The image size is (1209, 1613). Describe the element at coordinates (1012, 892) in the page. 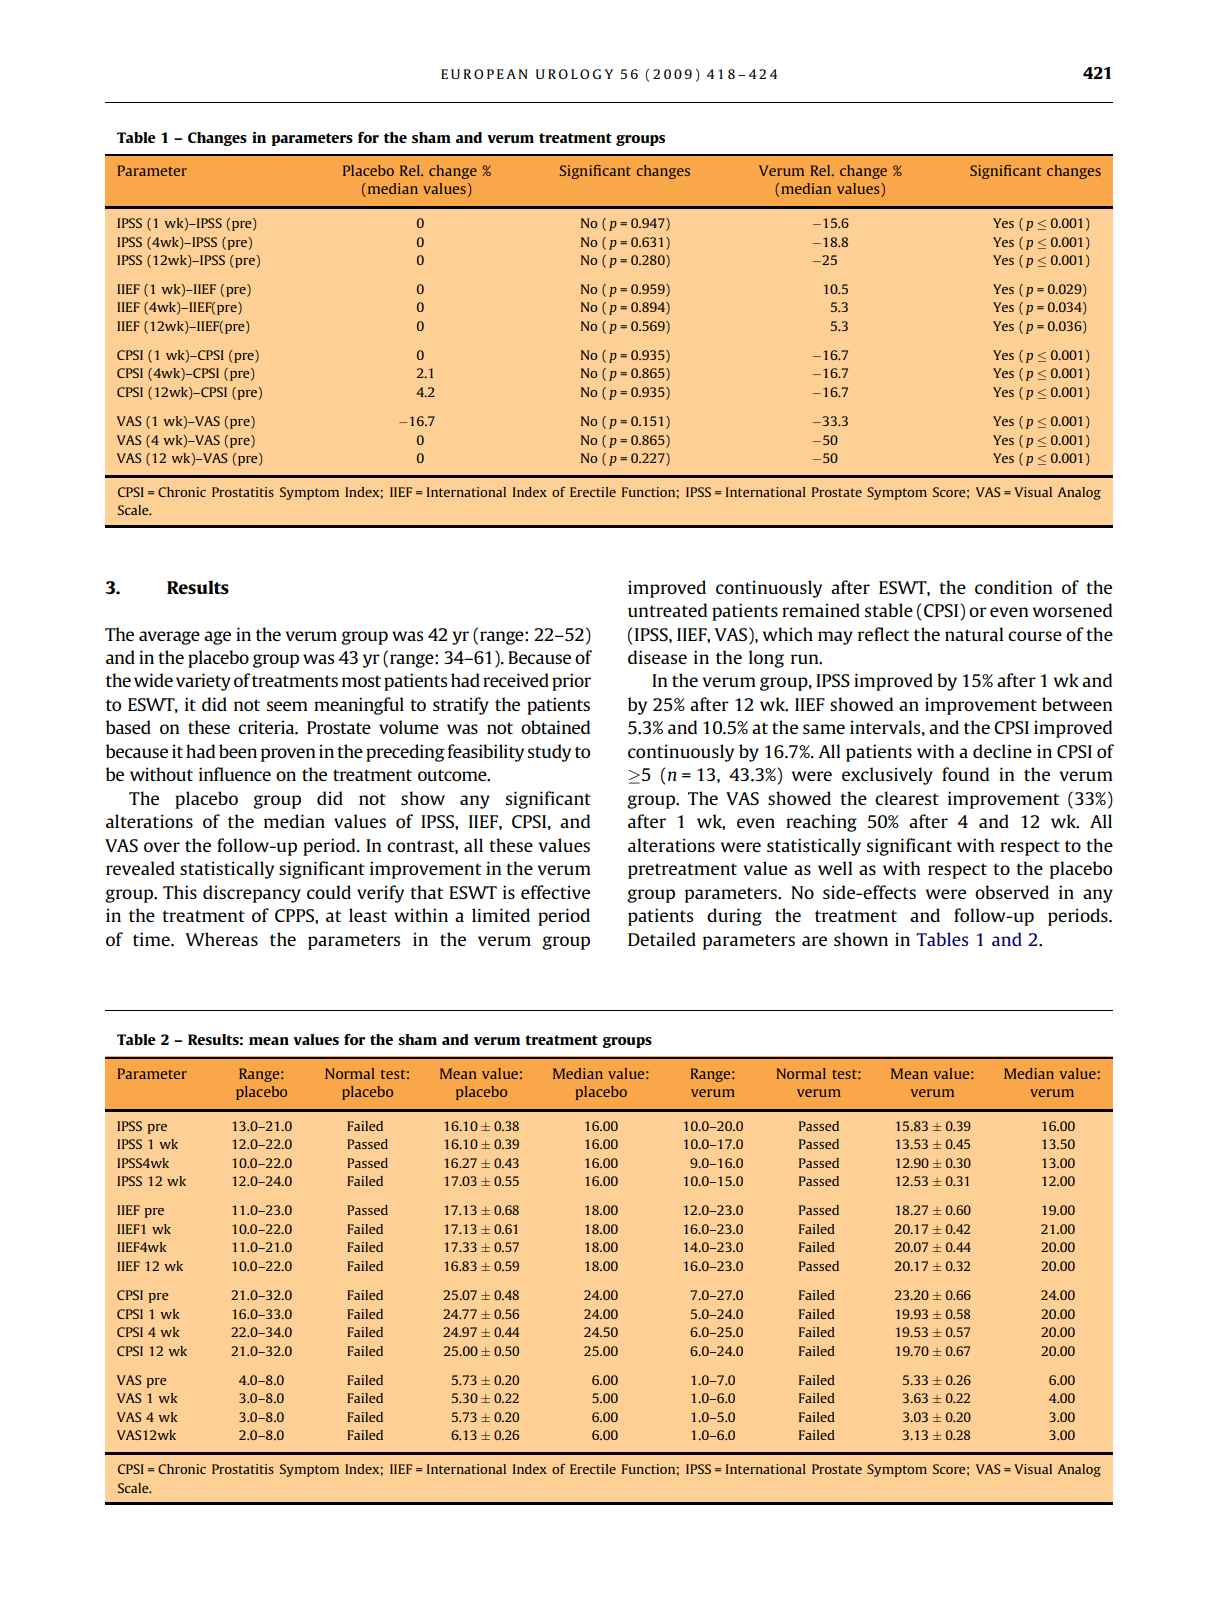

I see `observed` at that location.
